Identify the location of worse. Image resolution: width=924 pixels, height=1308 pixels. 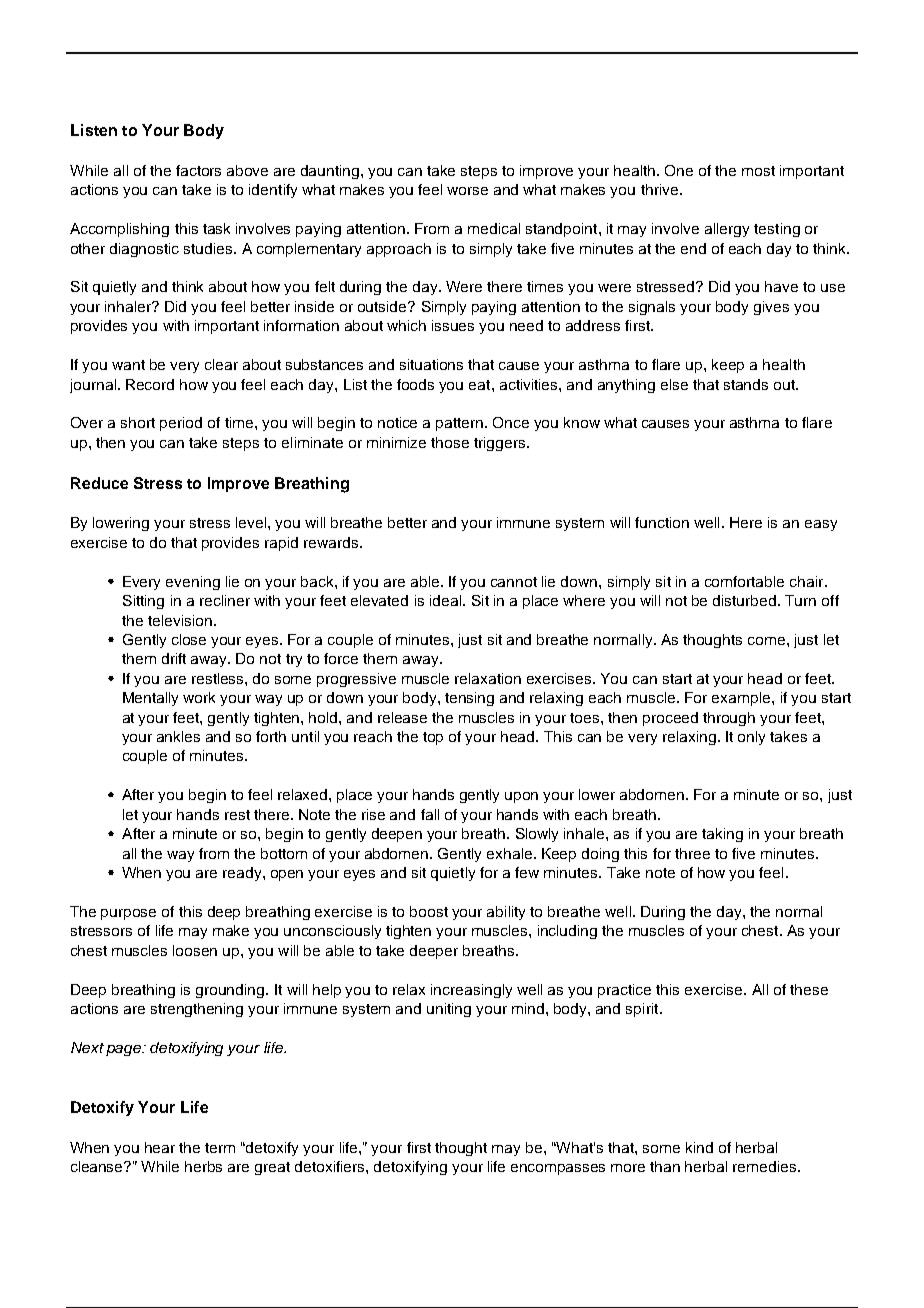
(467, 191).
